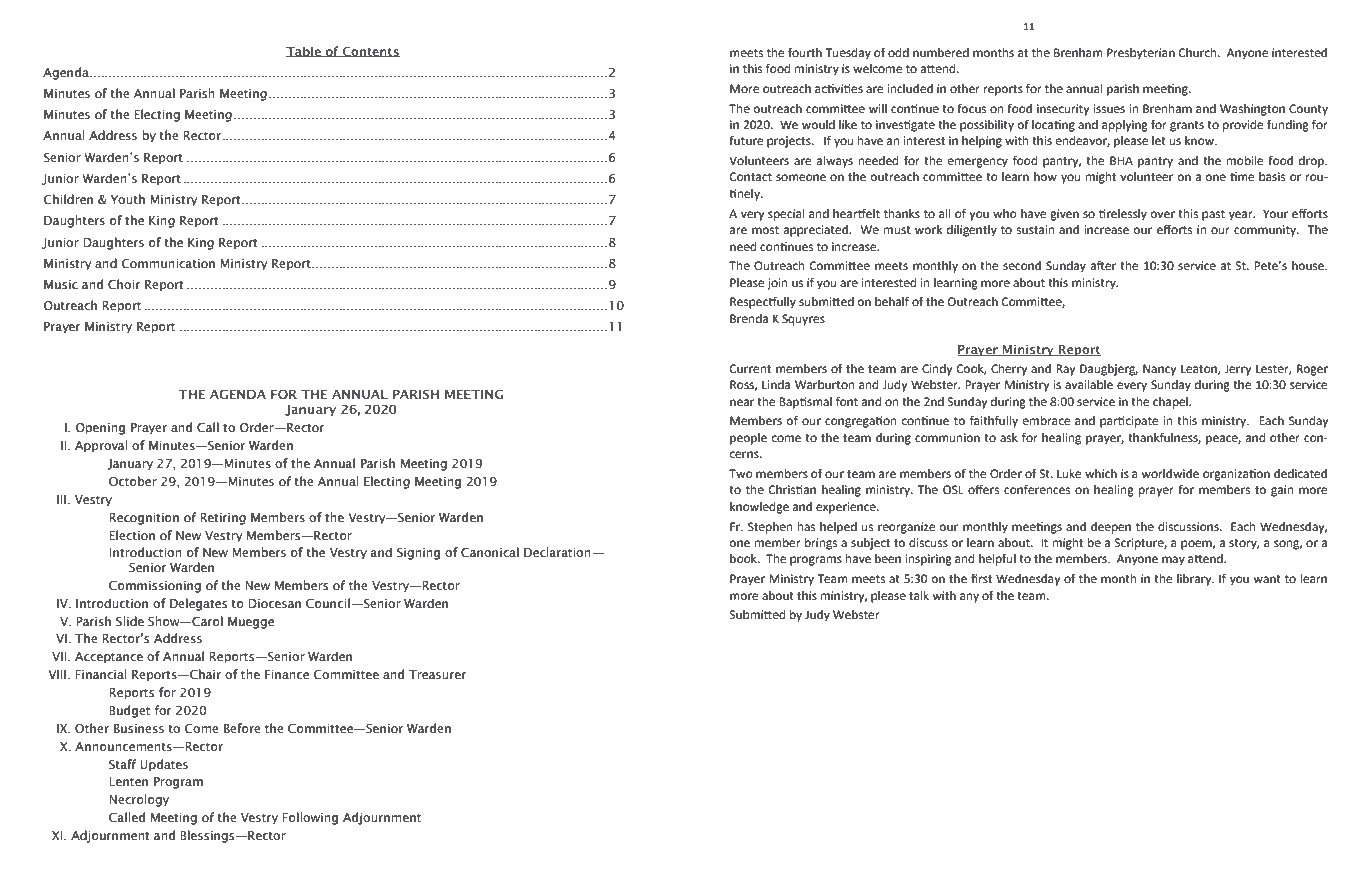  What do you see at coordinates (1173, 561) in the page?
I see `may` at bounding box center [1173, 561].
